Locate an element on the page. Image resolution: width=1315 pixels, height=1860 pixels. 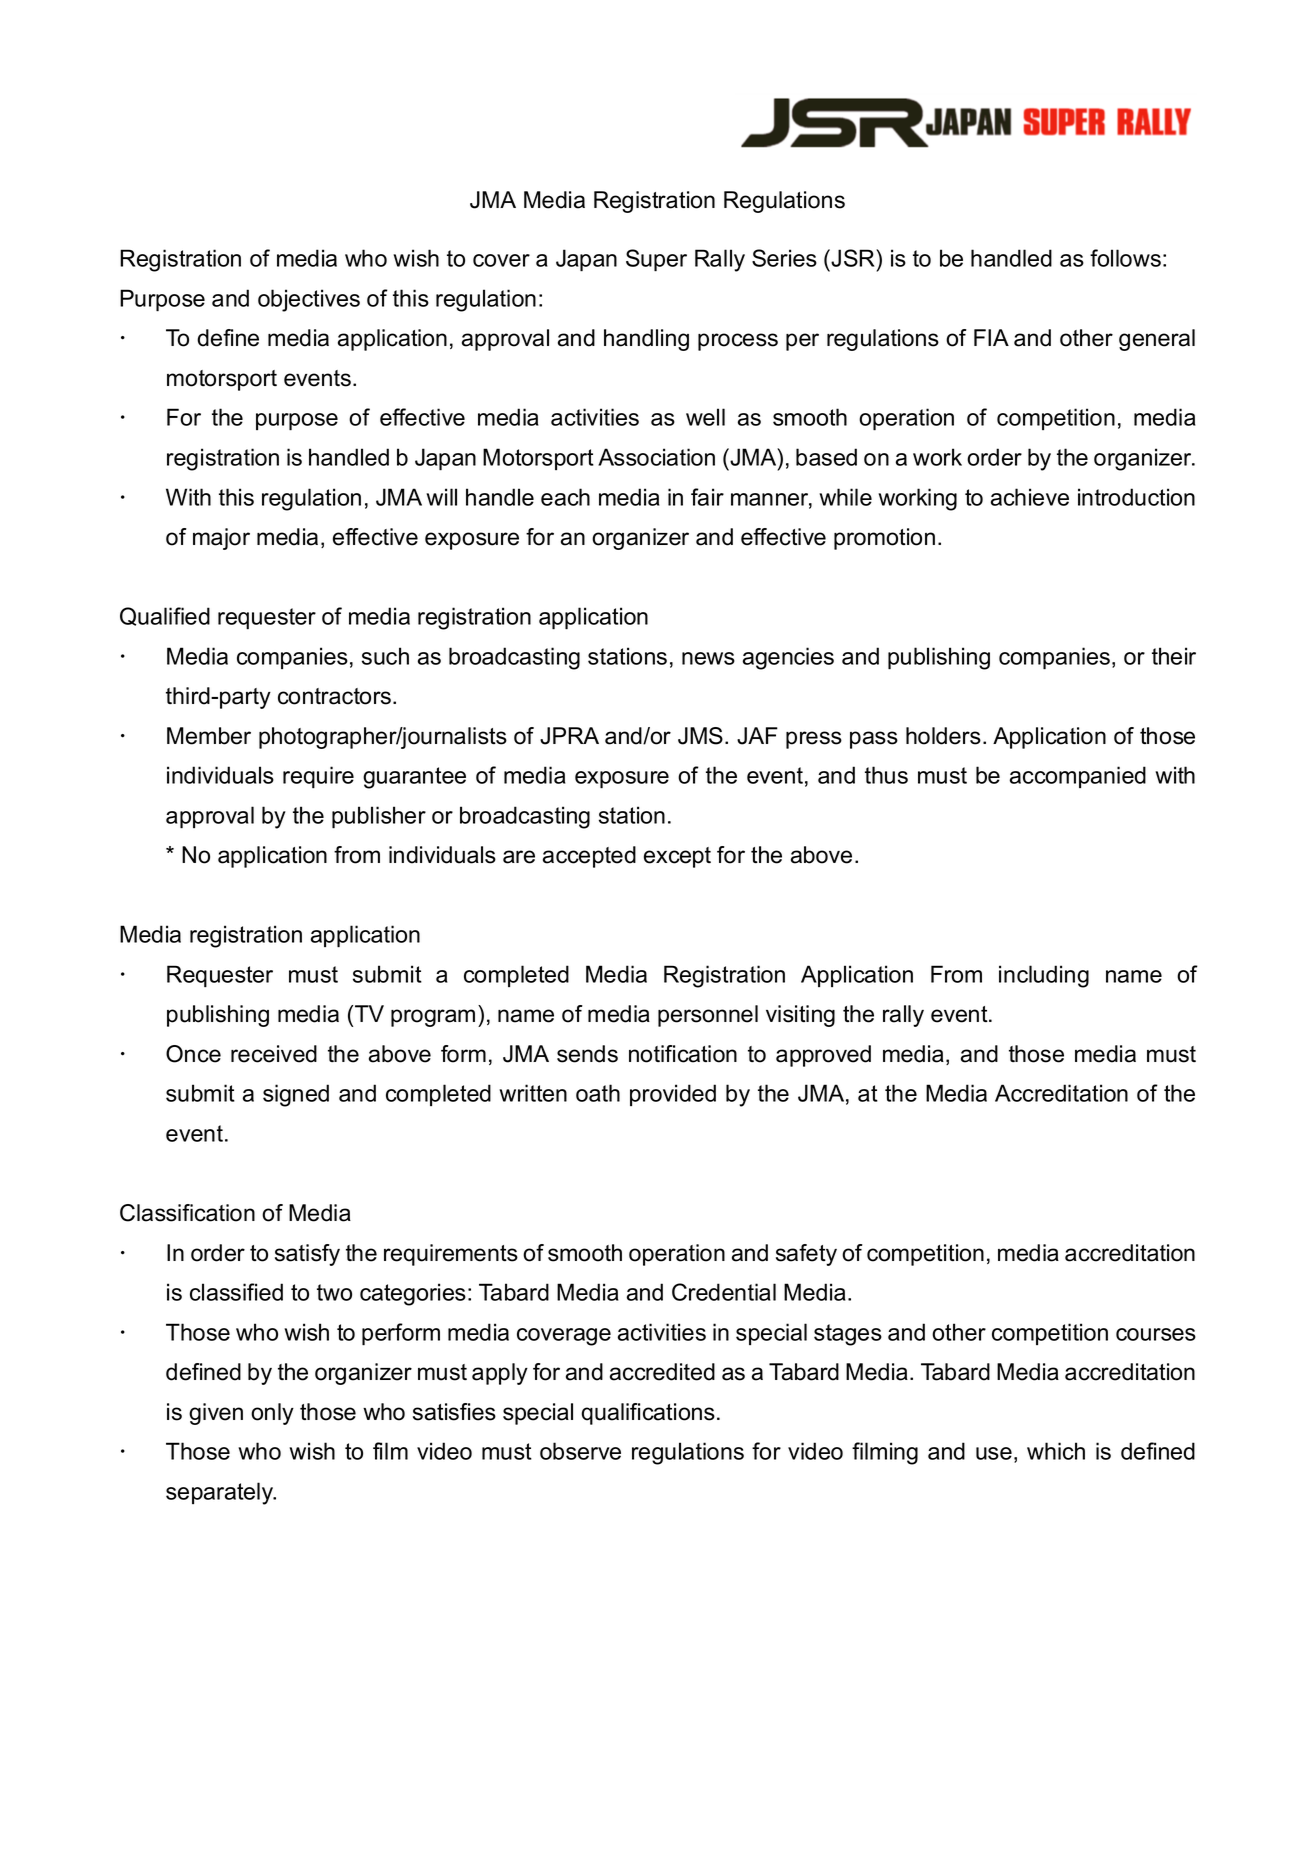
Super is located at coordinates (656, 260).
